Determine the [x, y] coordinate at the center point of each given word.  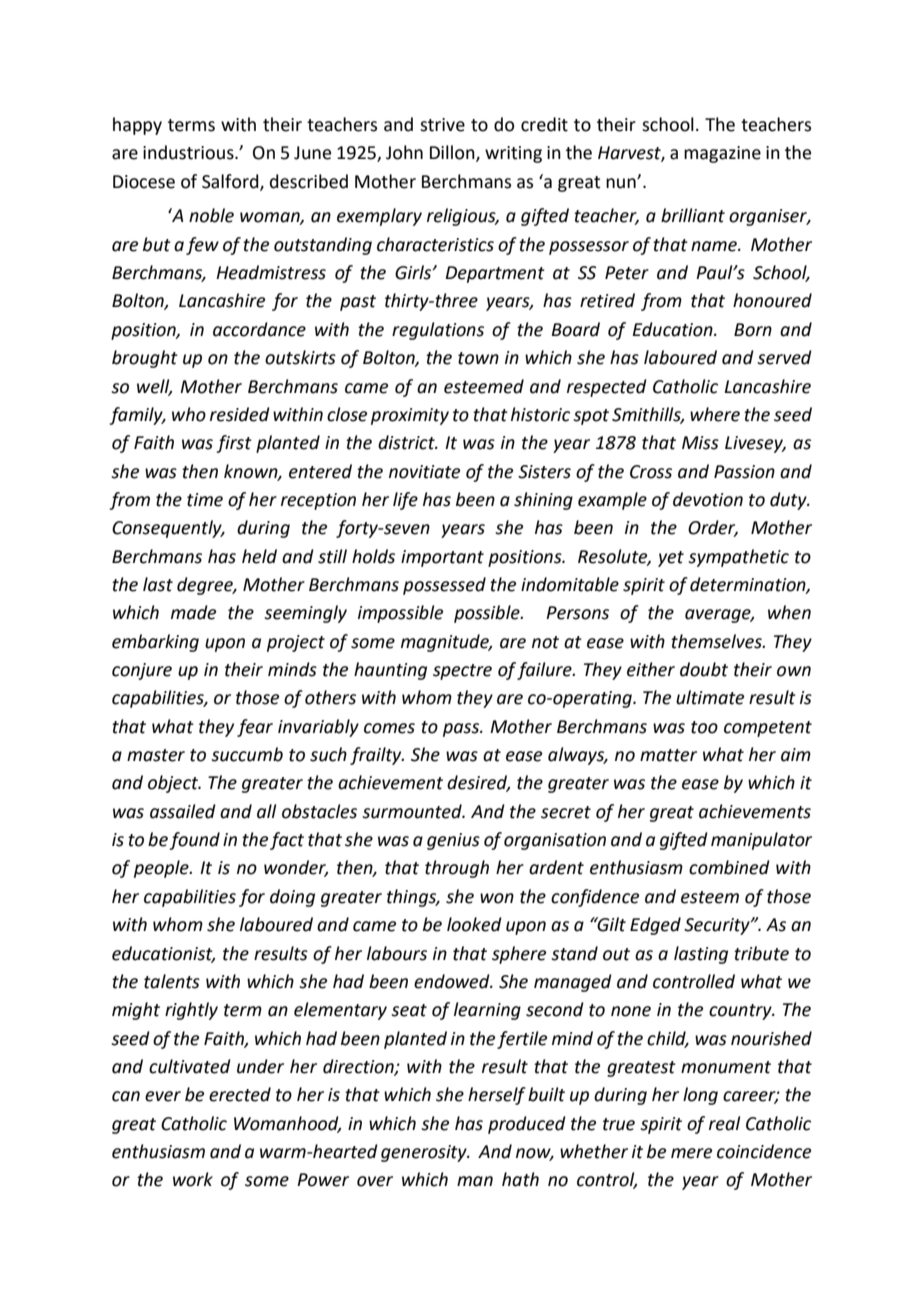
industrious [189, 152]
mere [691, 1153]
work [193, 1179]
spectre [462, 672]
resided [240, 414]
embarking [155, 643]
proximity [410, 416]
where [715, 414]
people [162, 869]
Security [718, 926]
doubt [704, 669]
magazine [722, 154]
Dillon [453, 153]
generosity [425, 1153]
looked [474, 924]
